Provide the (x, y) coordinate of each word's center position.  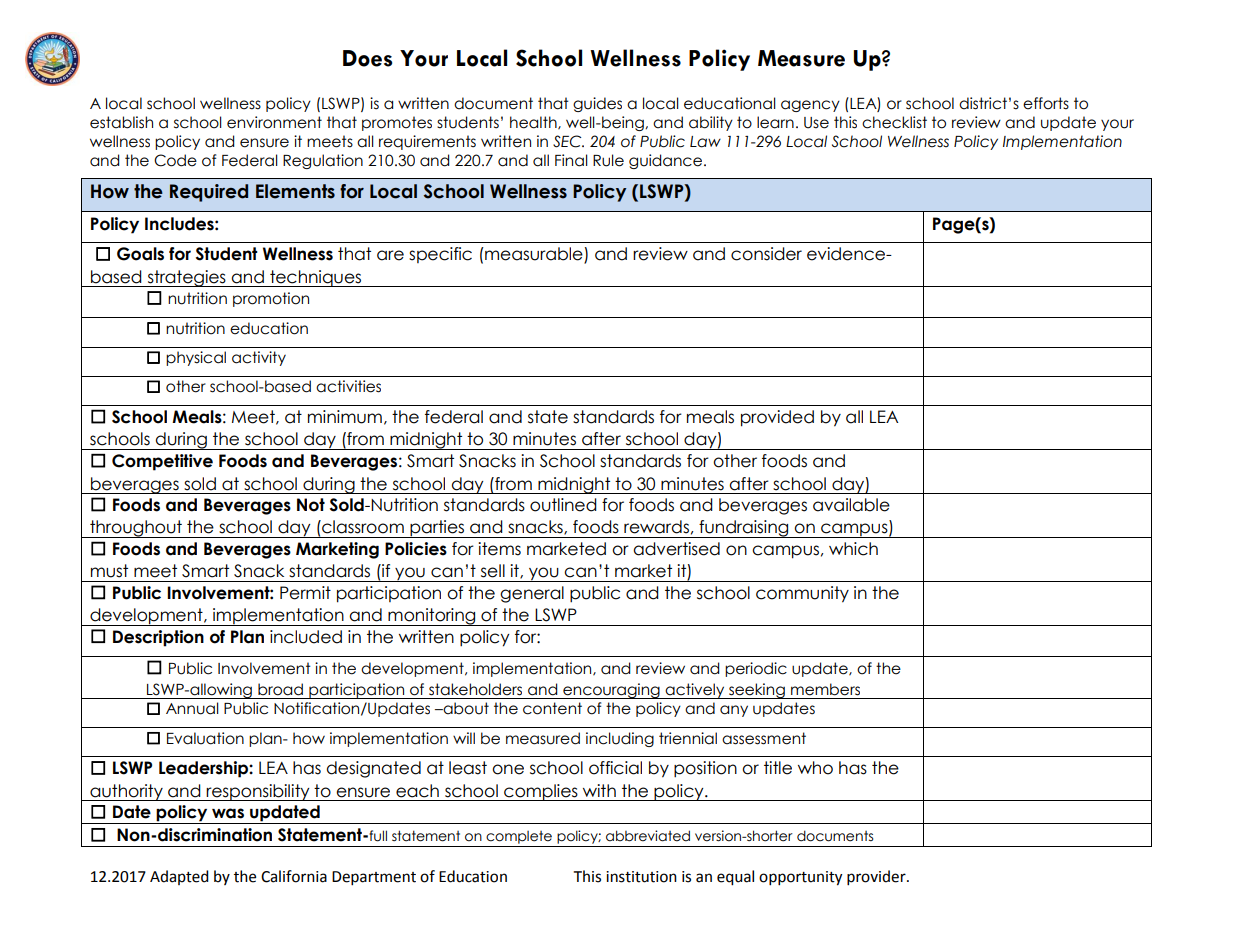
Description (158, 638)
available (851, 505)
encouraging (611, 691)
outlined (563, 505)
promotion (271, 299)
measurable (534, 255)
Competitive (162, 462)
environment (274, 122)
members (825, 689)
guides (597, 104)
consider (766, 254)
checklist (894, 122)
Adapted (179, 877)
